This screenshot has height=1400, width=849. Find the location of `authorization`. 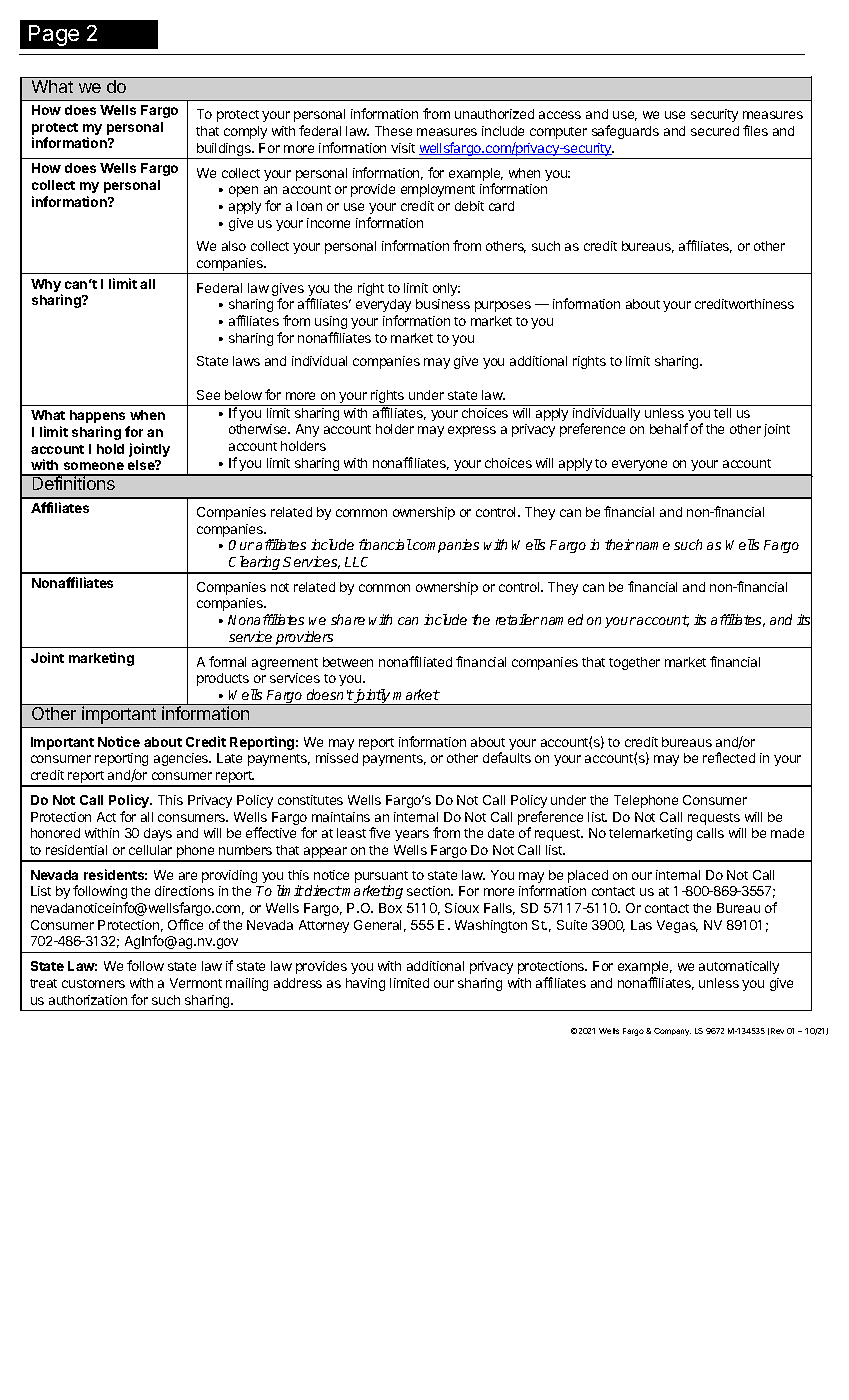

authorization is located at coordinates (88, 1000).
